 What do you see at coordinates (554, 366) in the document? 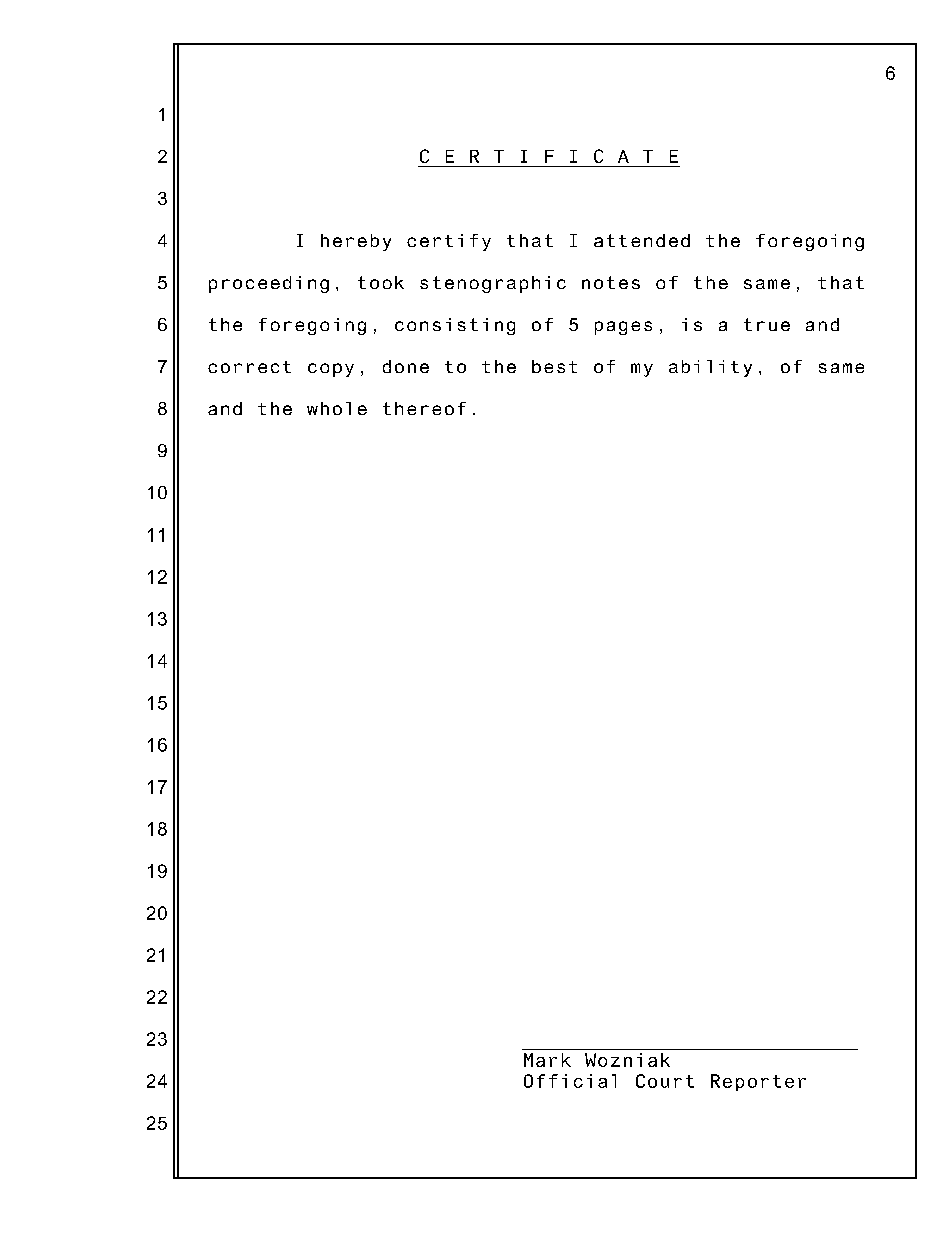
I see `best` at bounding box center [554, 366].
